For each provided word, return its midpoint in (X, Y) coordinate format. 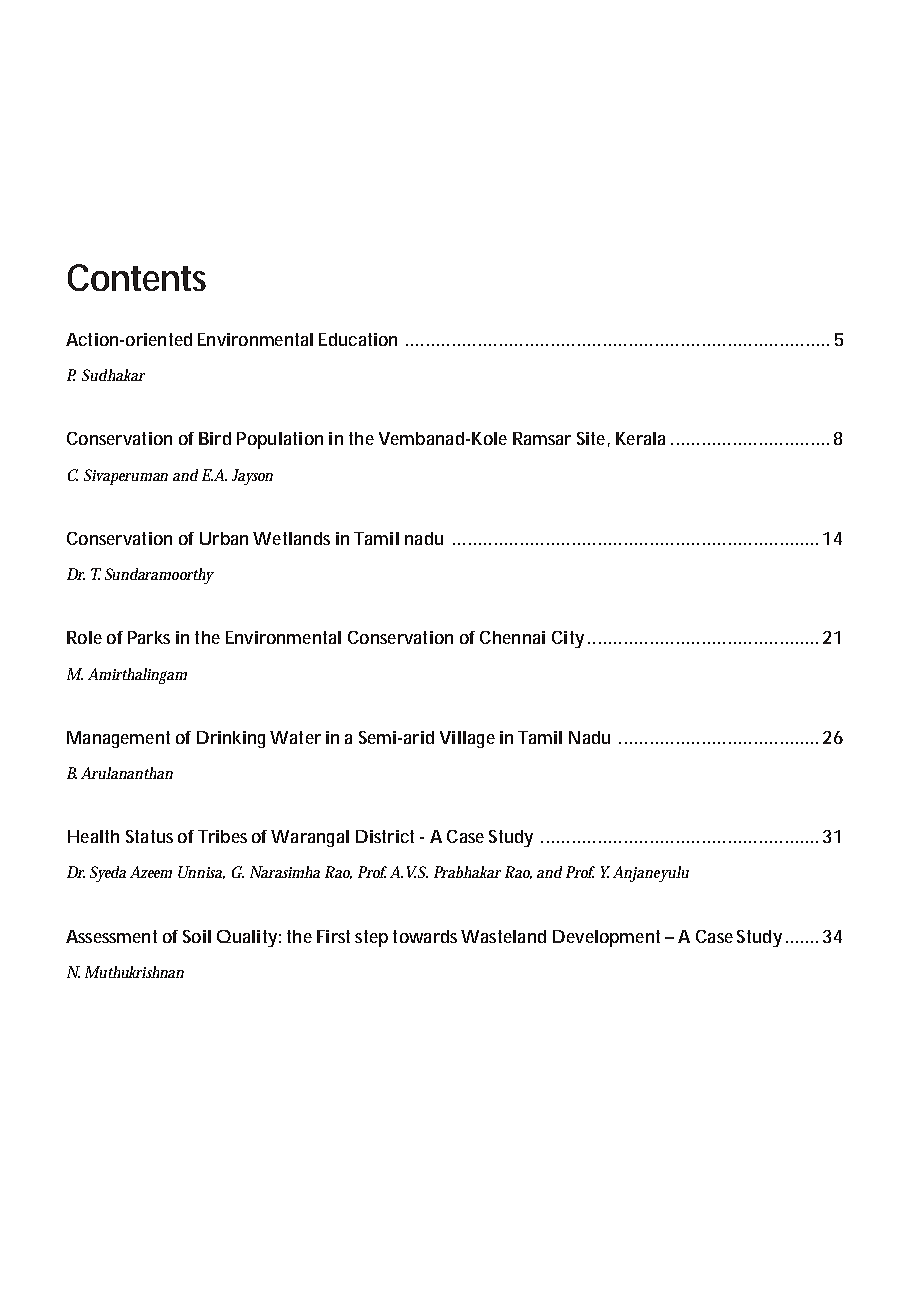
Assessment (111, 936)
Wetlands (291, 538)
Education (358, 339)
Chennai (512, 637)
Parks (149, 637)
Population (280, 440)
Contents (137, 277)
